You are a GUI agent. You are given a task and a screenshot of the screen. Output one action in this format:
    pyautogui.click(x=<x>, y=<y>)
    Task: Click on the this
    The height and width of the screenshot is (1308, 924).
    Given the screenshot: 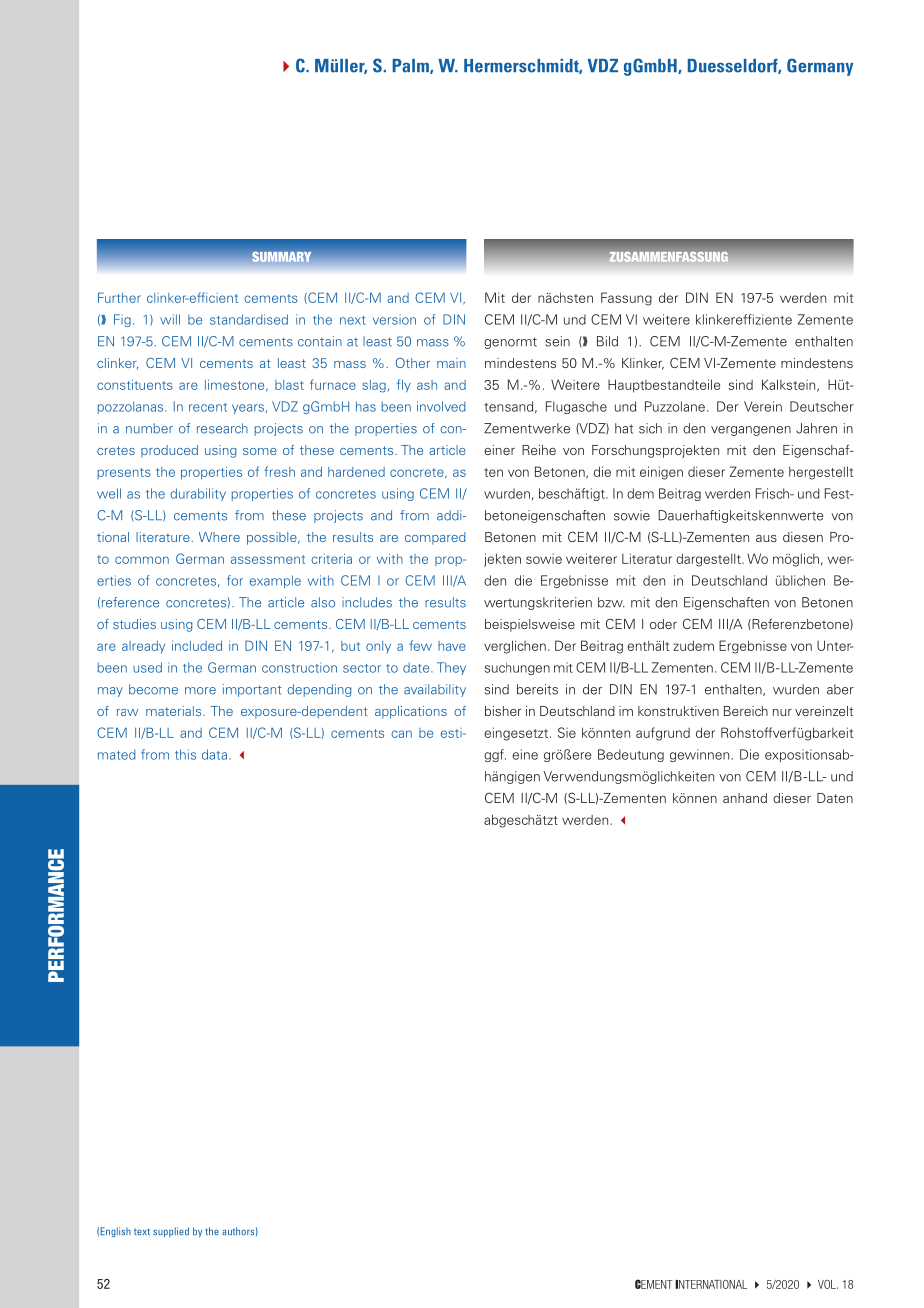 What is the action you would take?
    pyautogui.click(x=185, y=754)
